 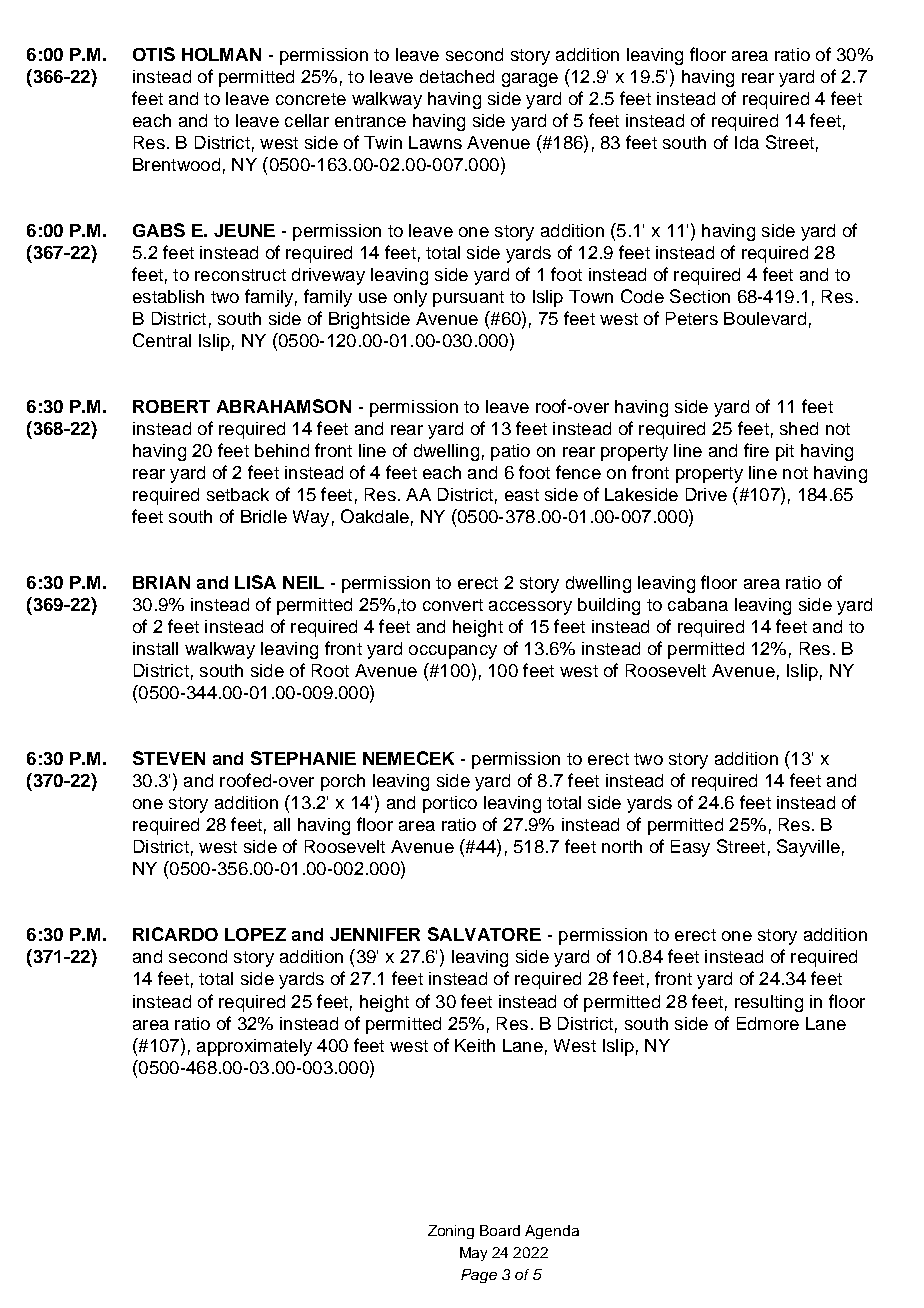 I want to click on Ida, so click(x=747, y=142).
